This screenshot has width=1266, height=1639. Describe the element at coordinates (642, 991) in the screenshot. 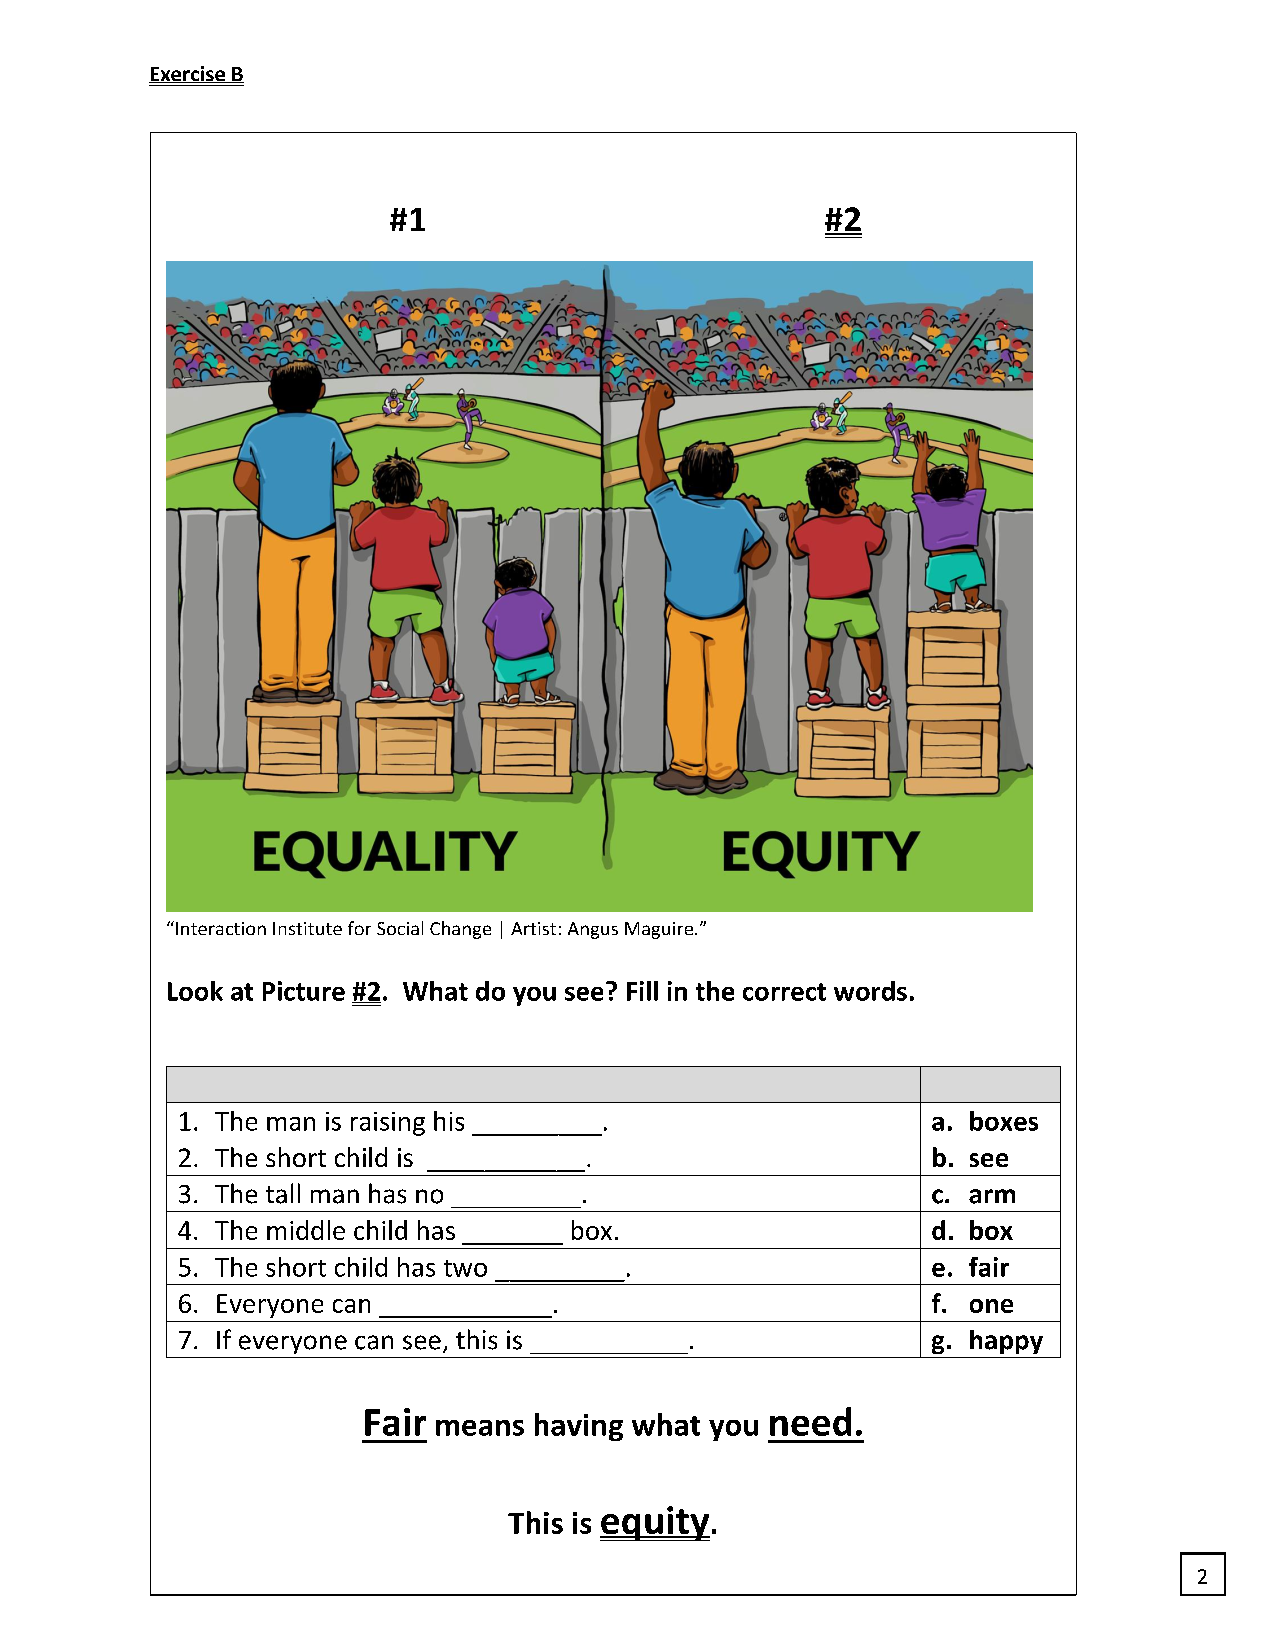

I see `Fill` at that location.
